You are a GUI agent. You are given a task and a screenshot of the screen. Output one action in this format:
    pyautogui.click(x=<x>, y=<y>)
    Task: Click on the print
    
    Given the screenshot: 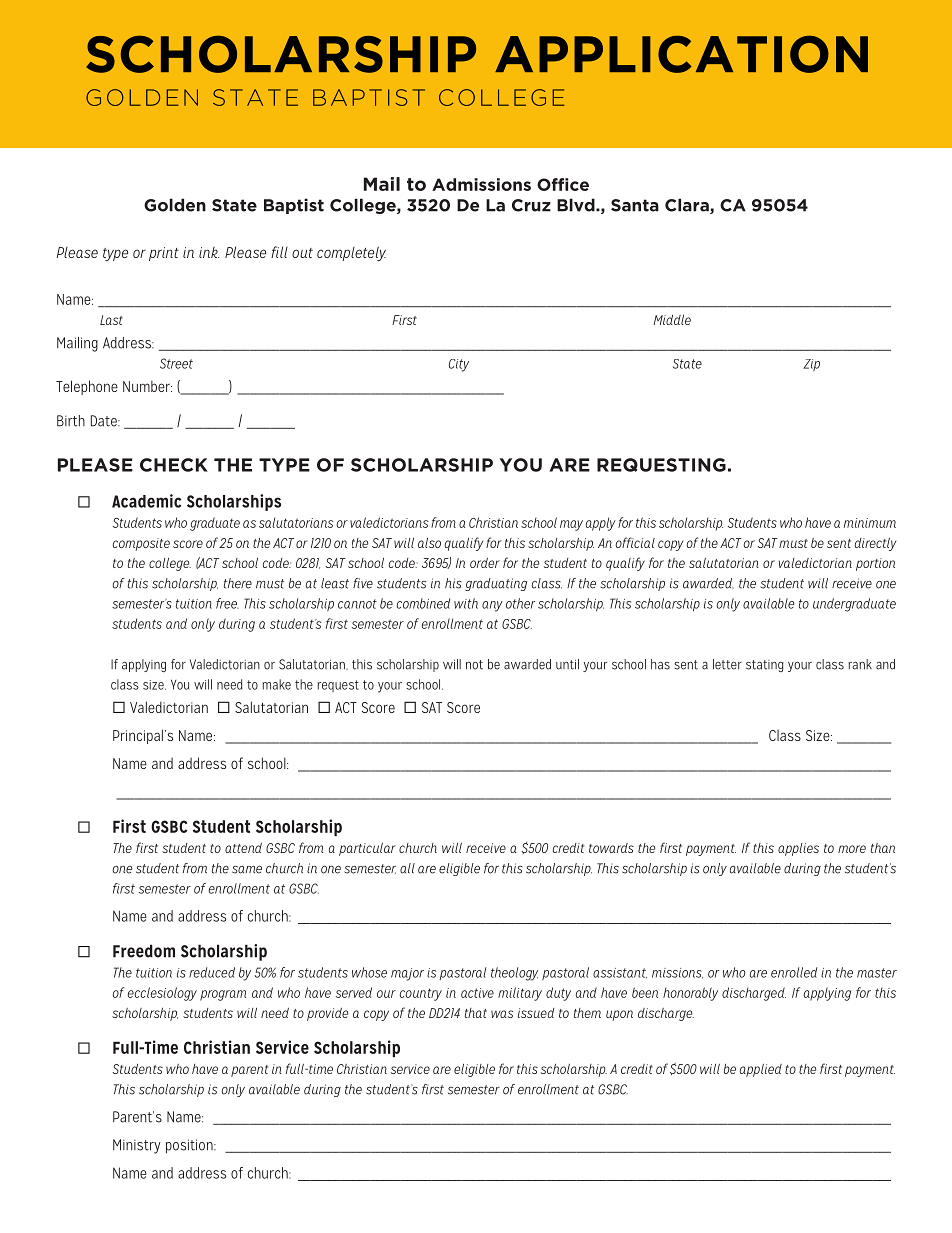 What is the action you would take?
    pyautogui.click(x=164, y=254)
